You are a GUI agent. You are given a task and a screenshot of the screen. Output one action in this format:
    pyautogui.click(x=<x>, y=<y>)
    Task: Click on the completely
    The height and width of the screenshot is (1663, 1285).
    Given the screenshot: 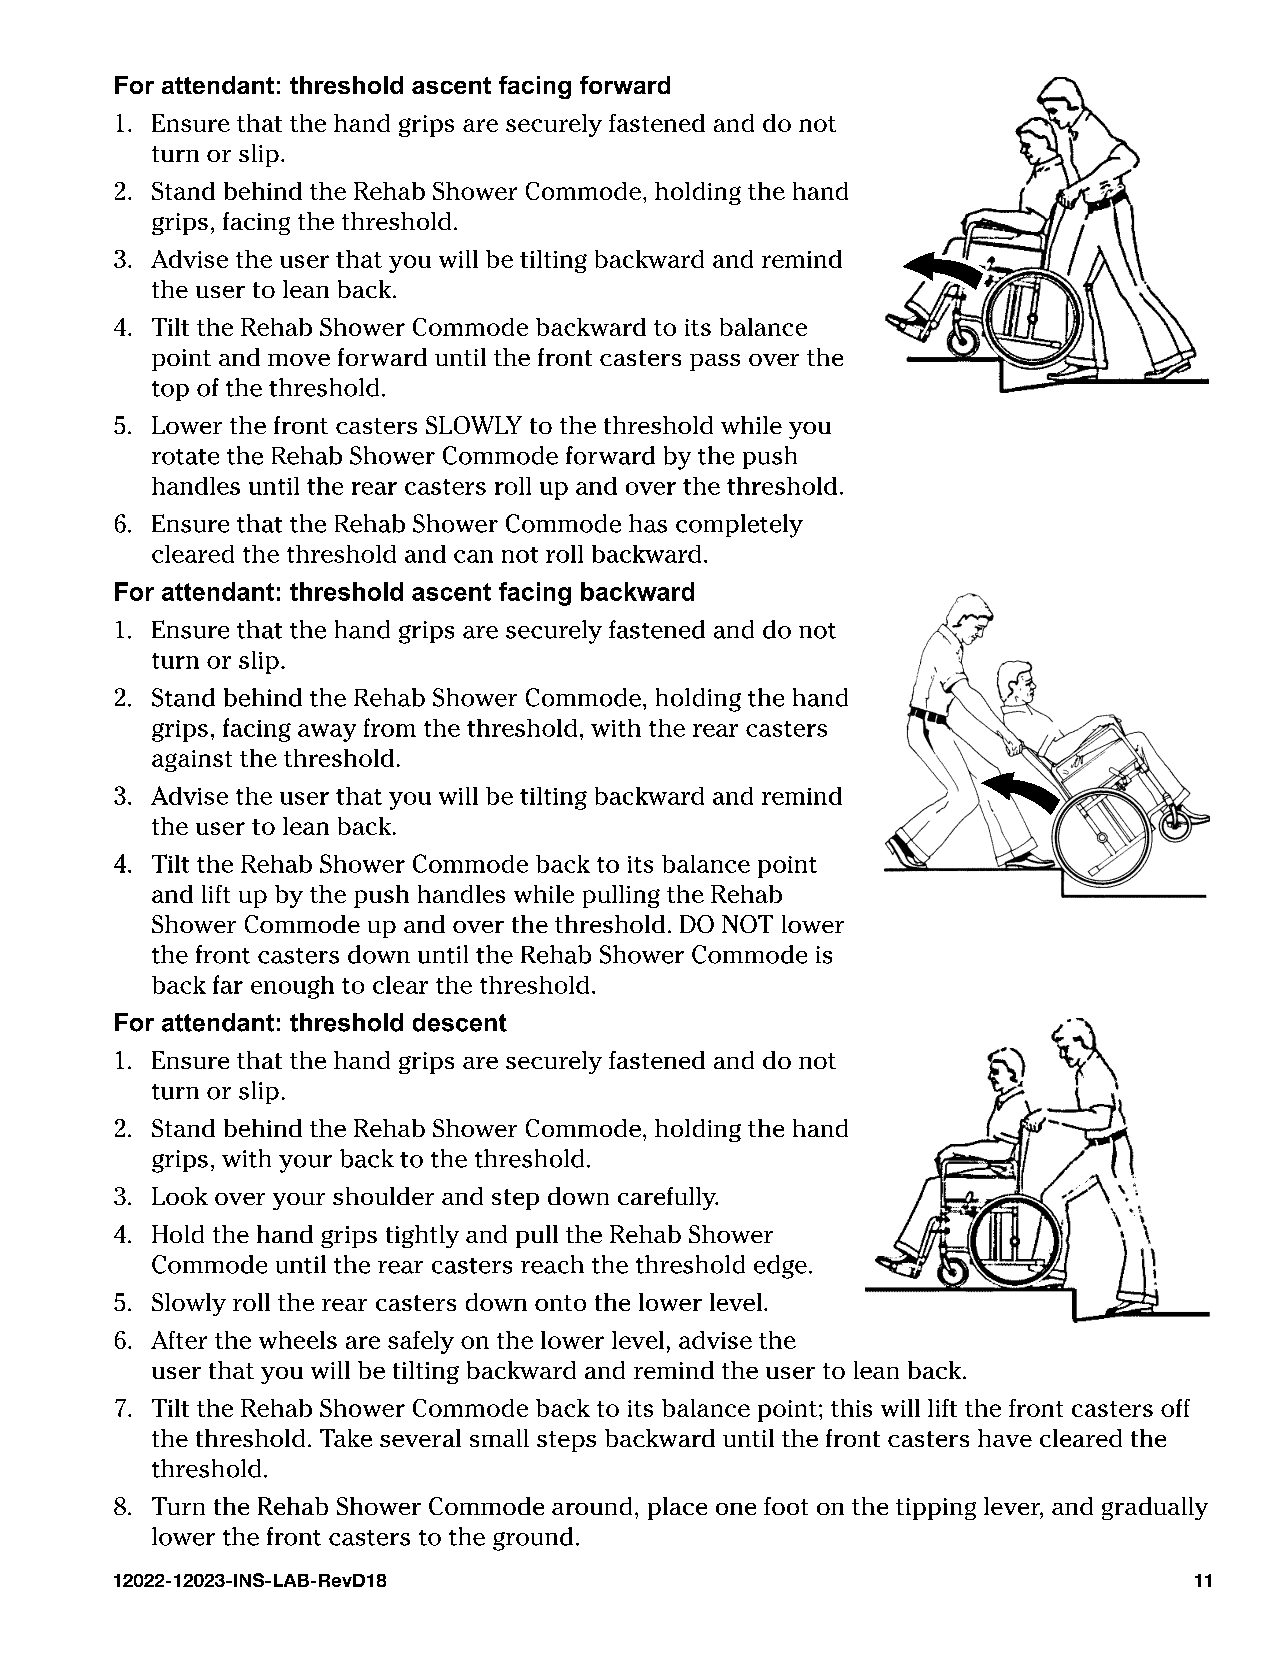 What is the action you would take?
    pyautogui.click(x=739, y=526)
